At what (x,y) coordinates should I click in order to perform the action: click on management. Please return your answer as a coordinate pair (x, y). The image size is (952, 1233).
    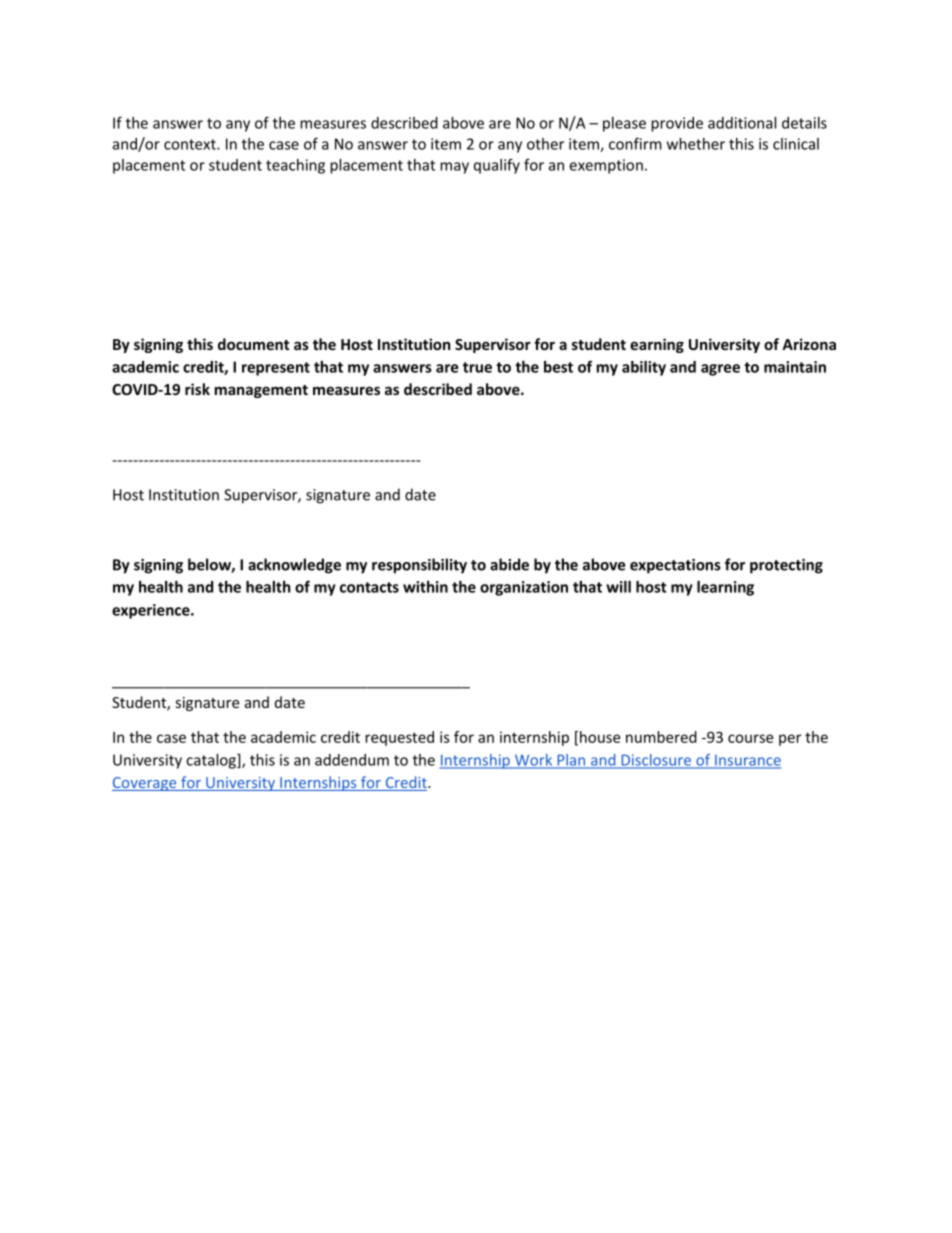
    Looking at the image, I should click on (261, 391).
